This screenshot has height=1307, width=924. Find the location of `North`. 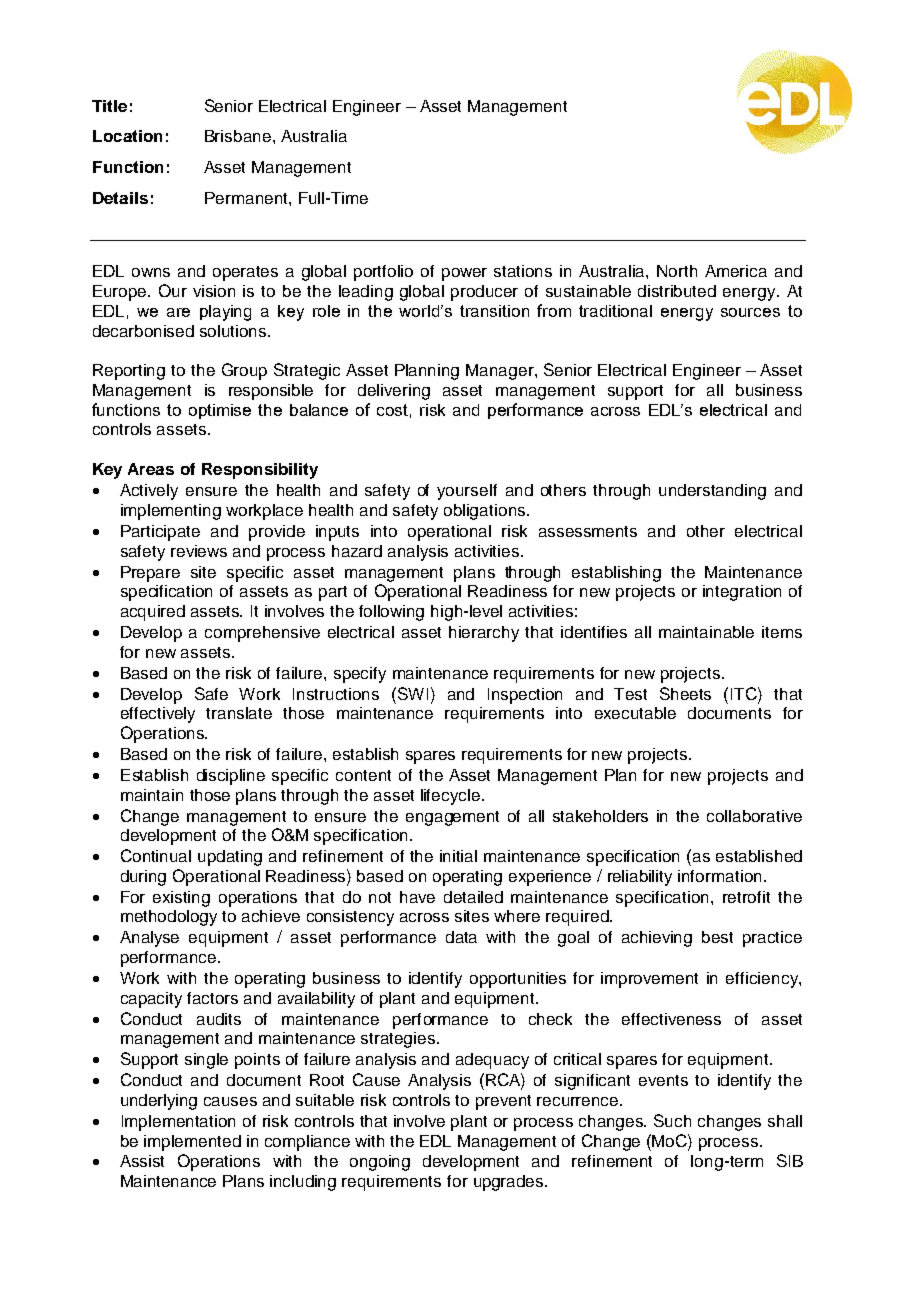

North is located at coordinates (677, 271).
